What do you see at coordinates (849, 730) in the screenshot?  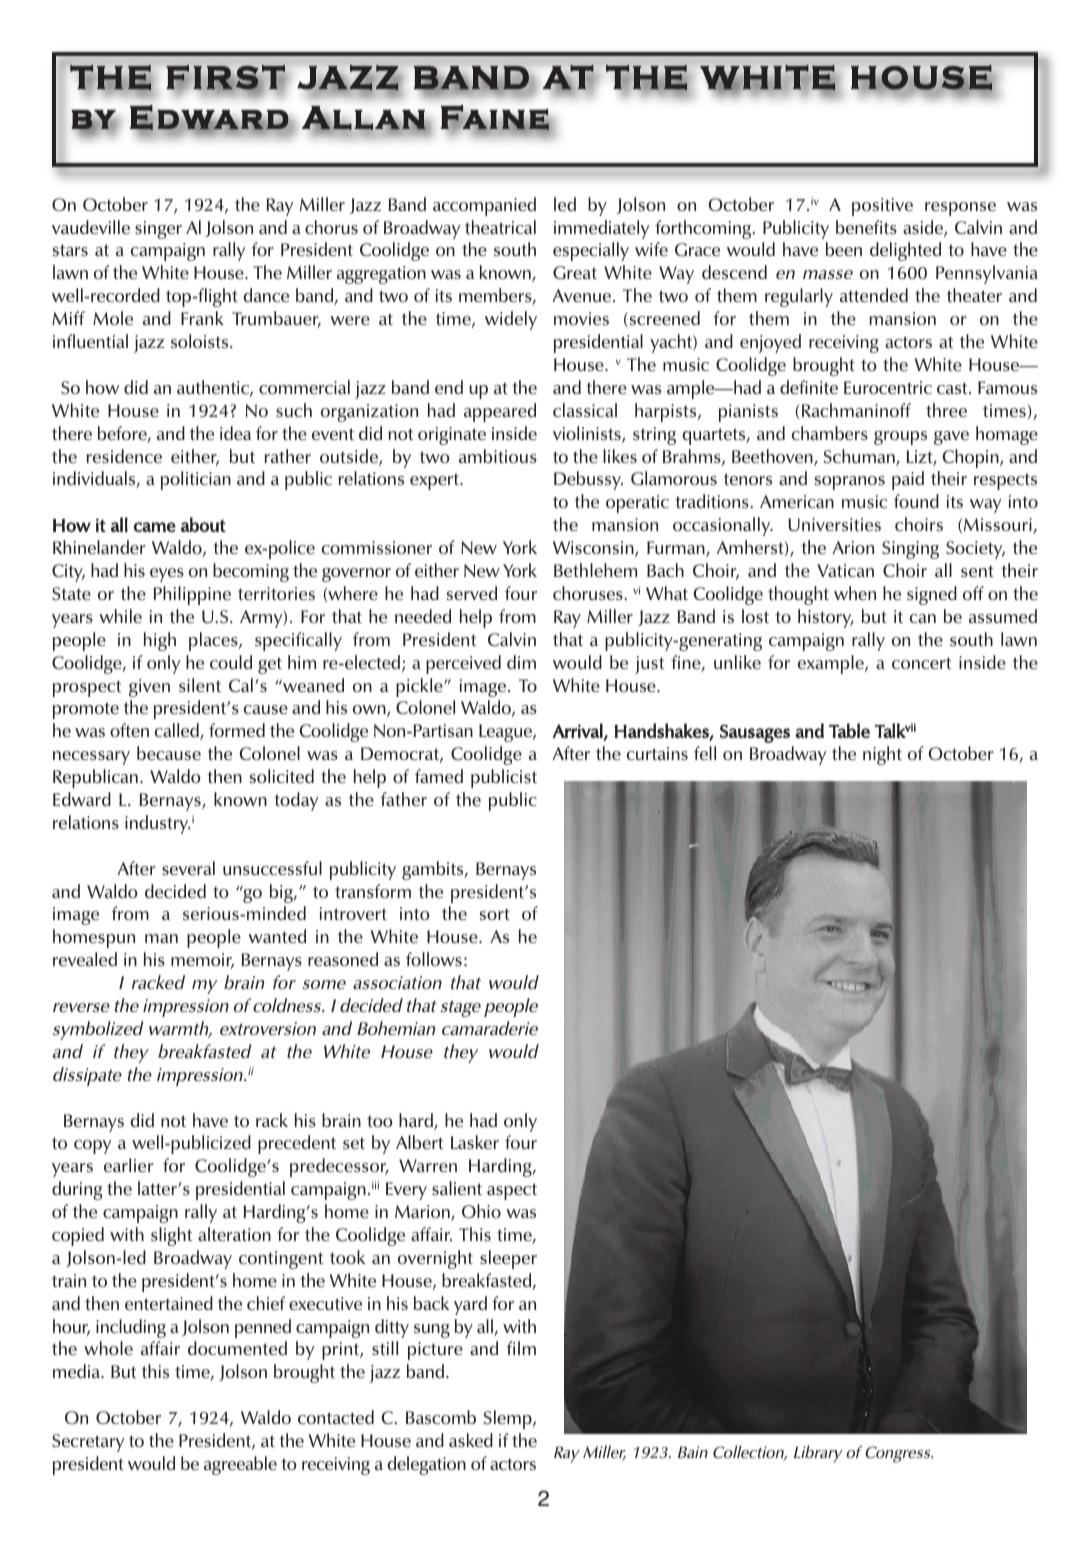 I see `Table` at bounding box center [849, 730].
